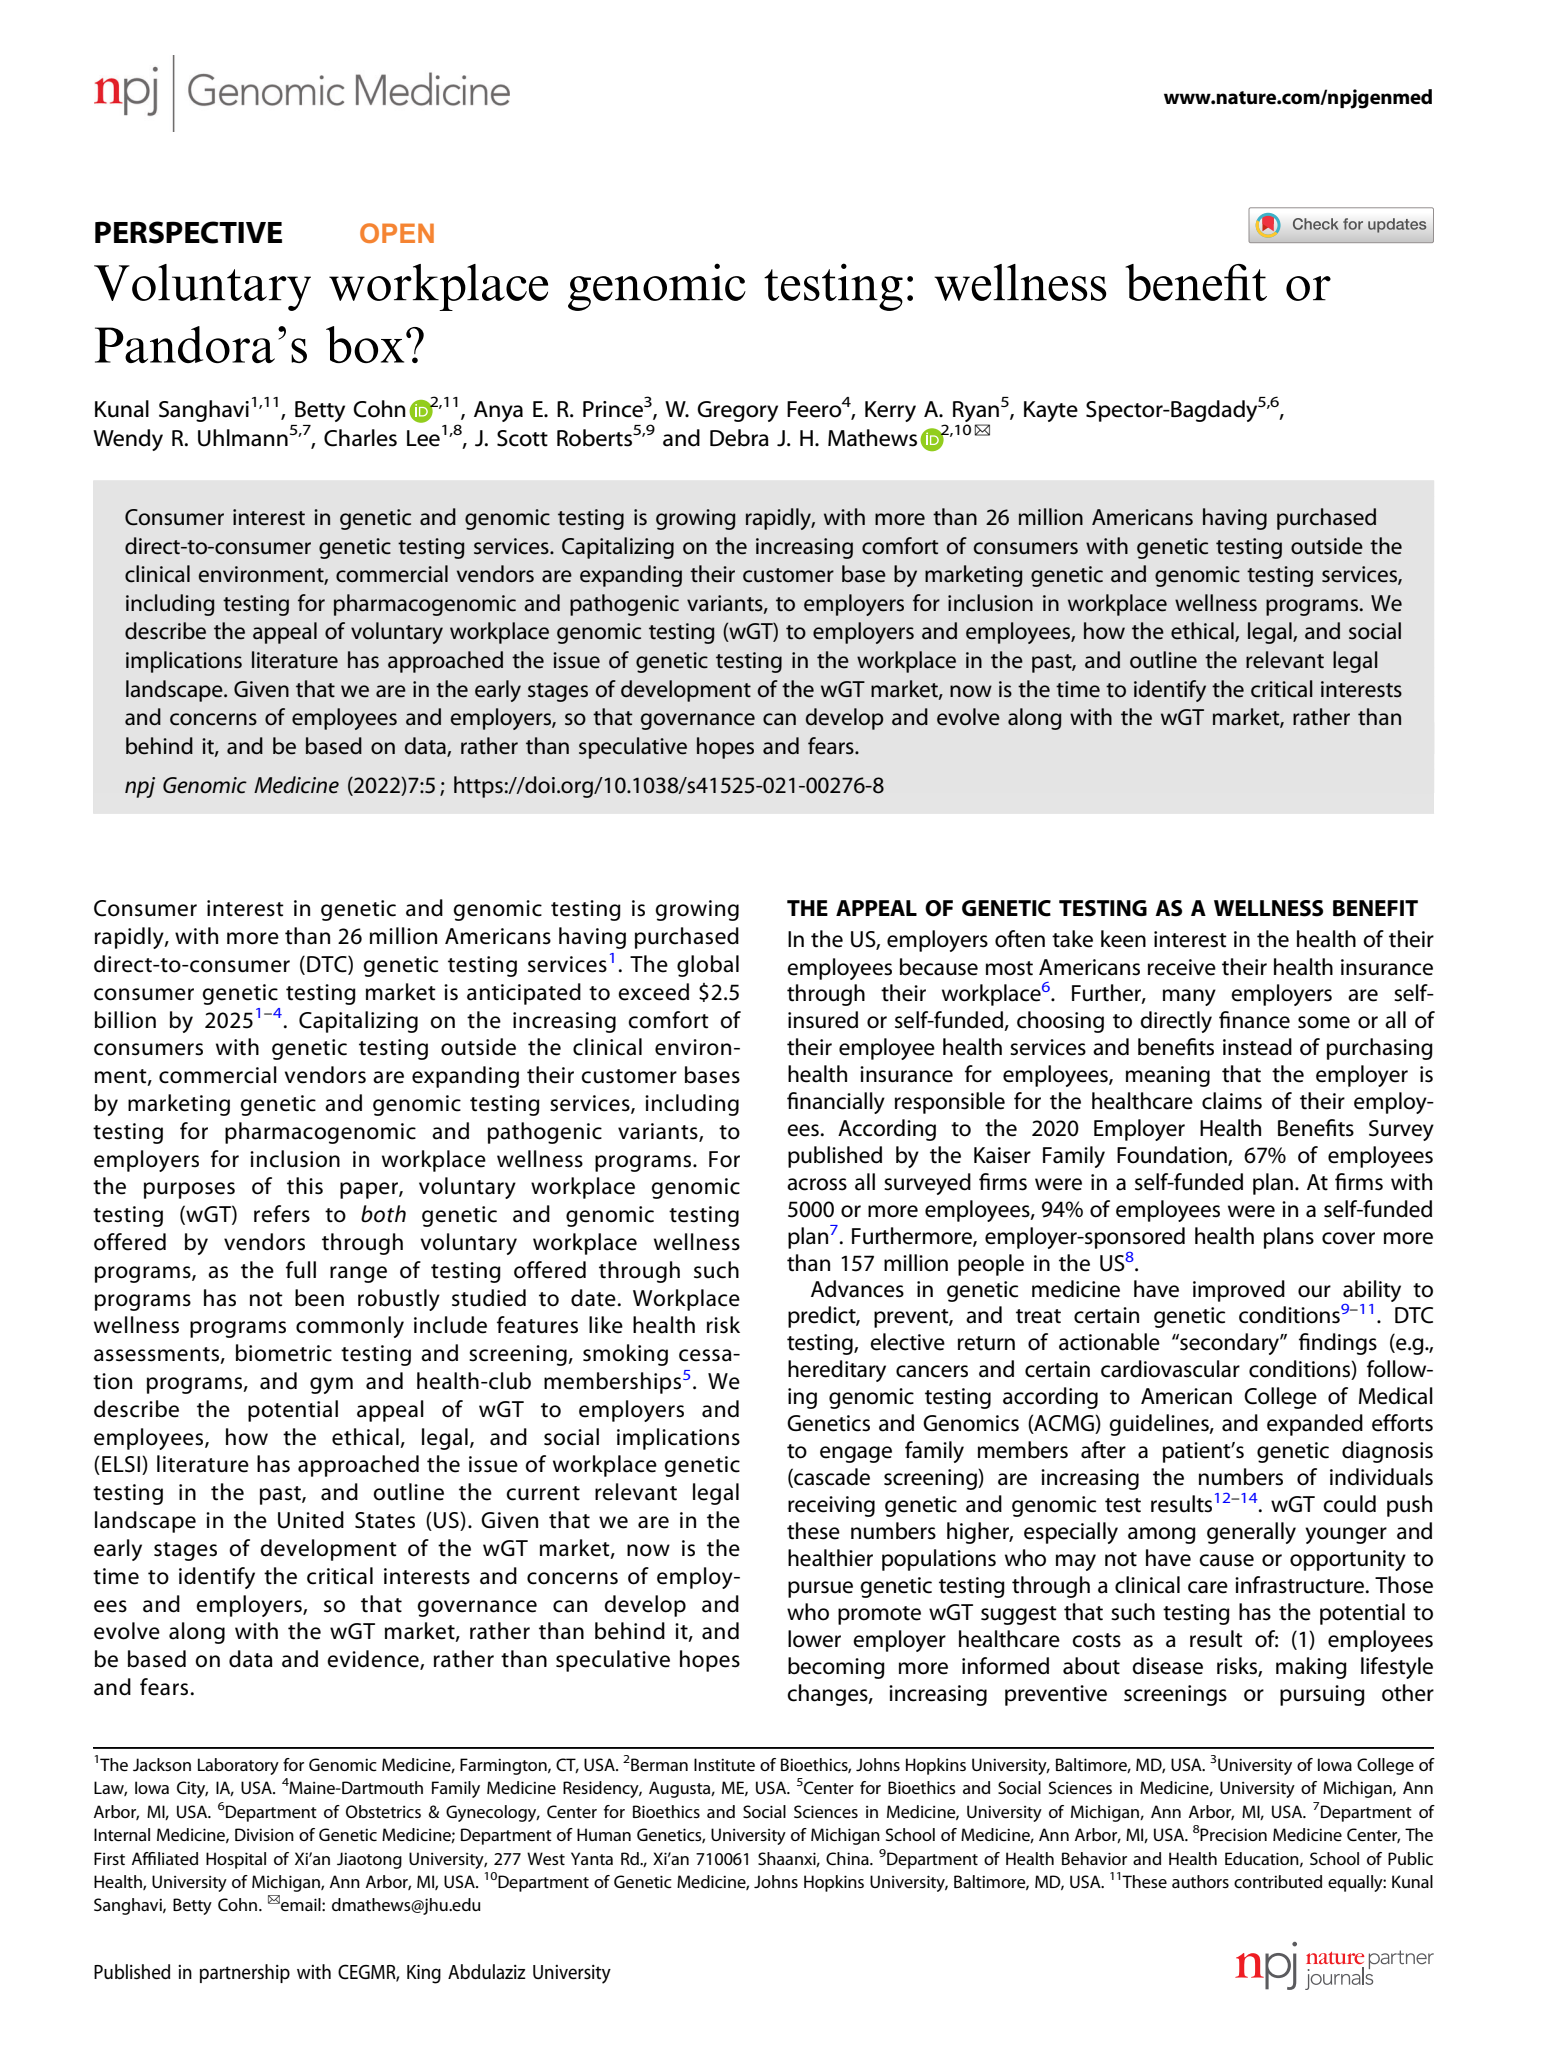 The width and height of the image is (1552, 2063). What do you see at coordinates (837, 1371) in the image?
I see `hereditary` at bounding box center [837, 1371].
